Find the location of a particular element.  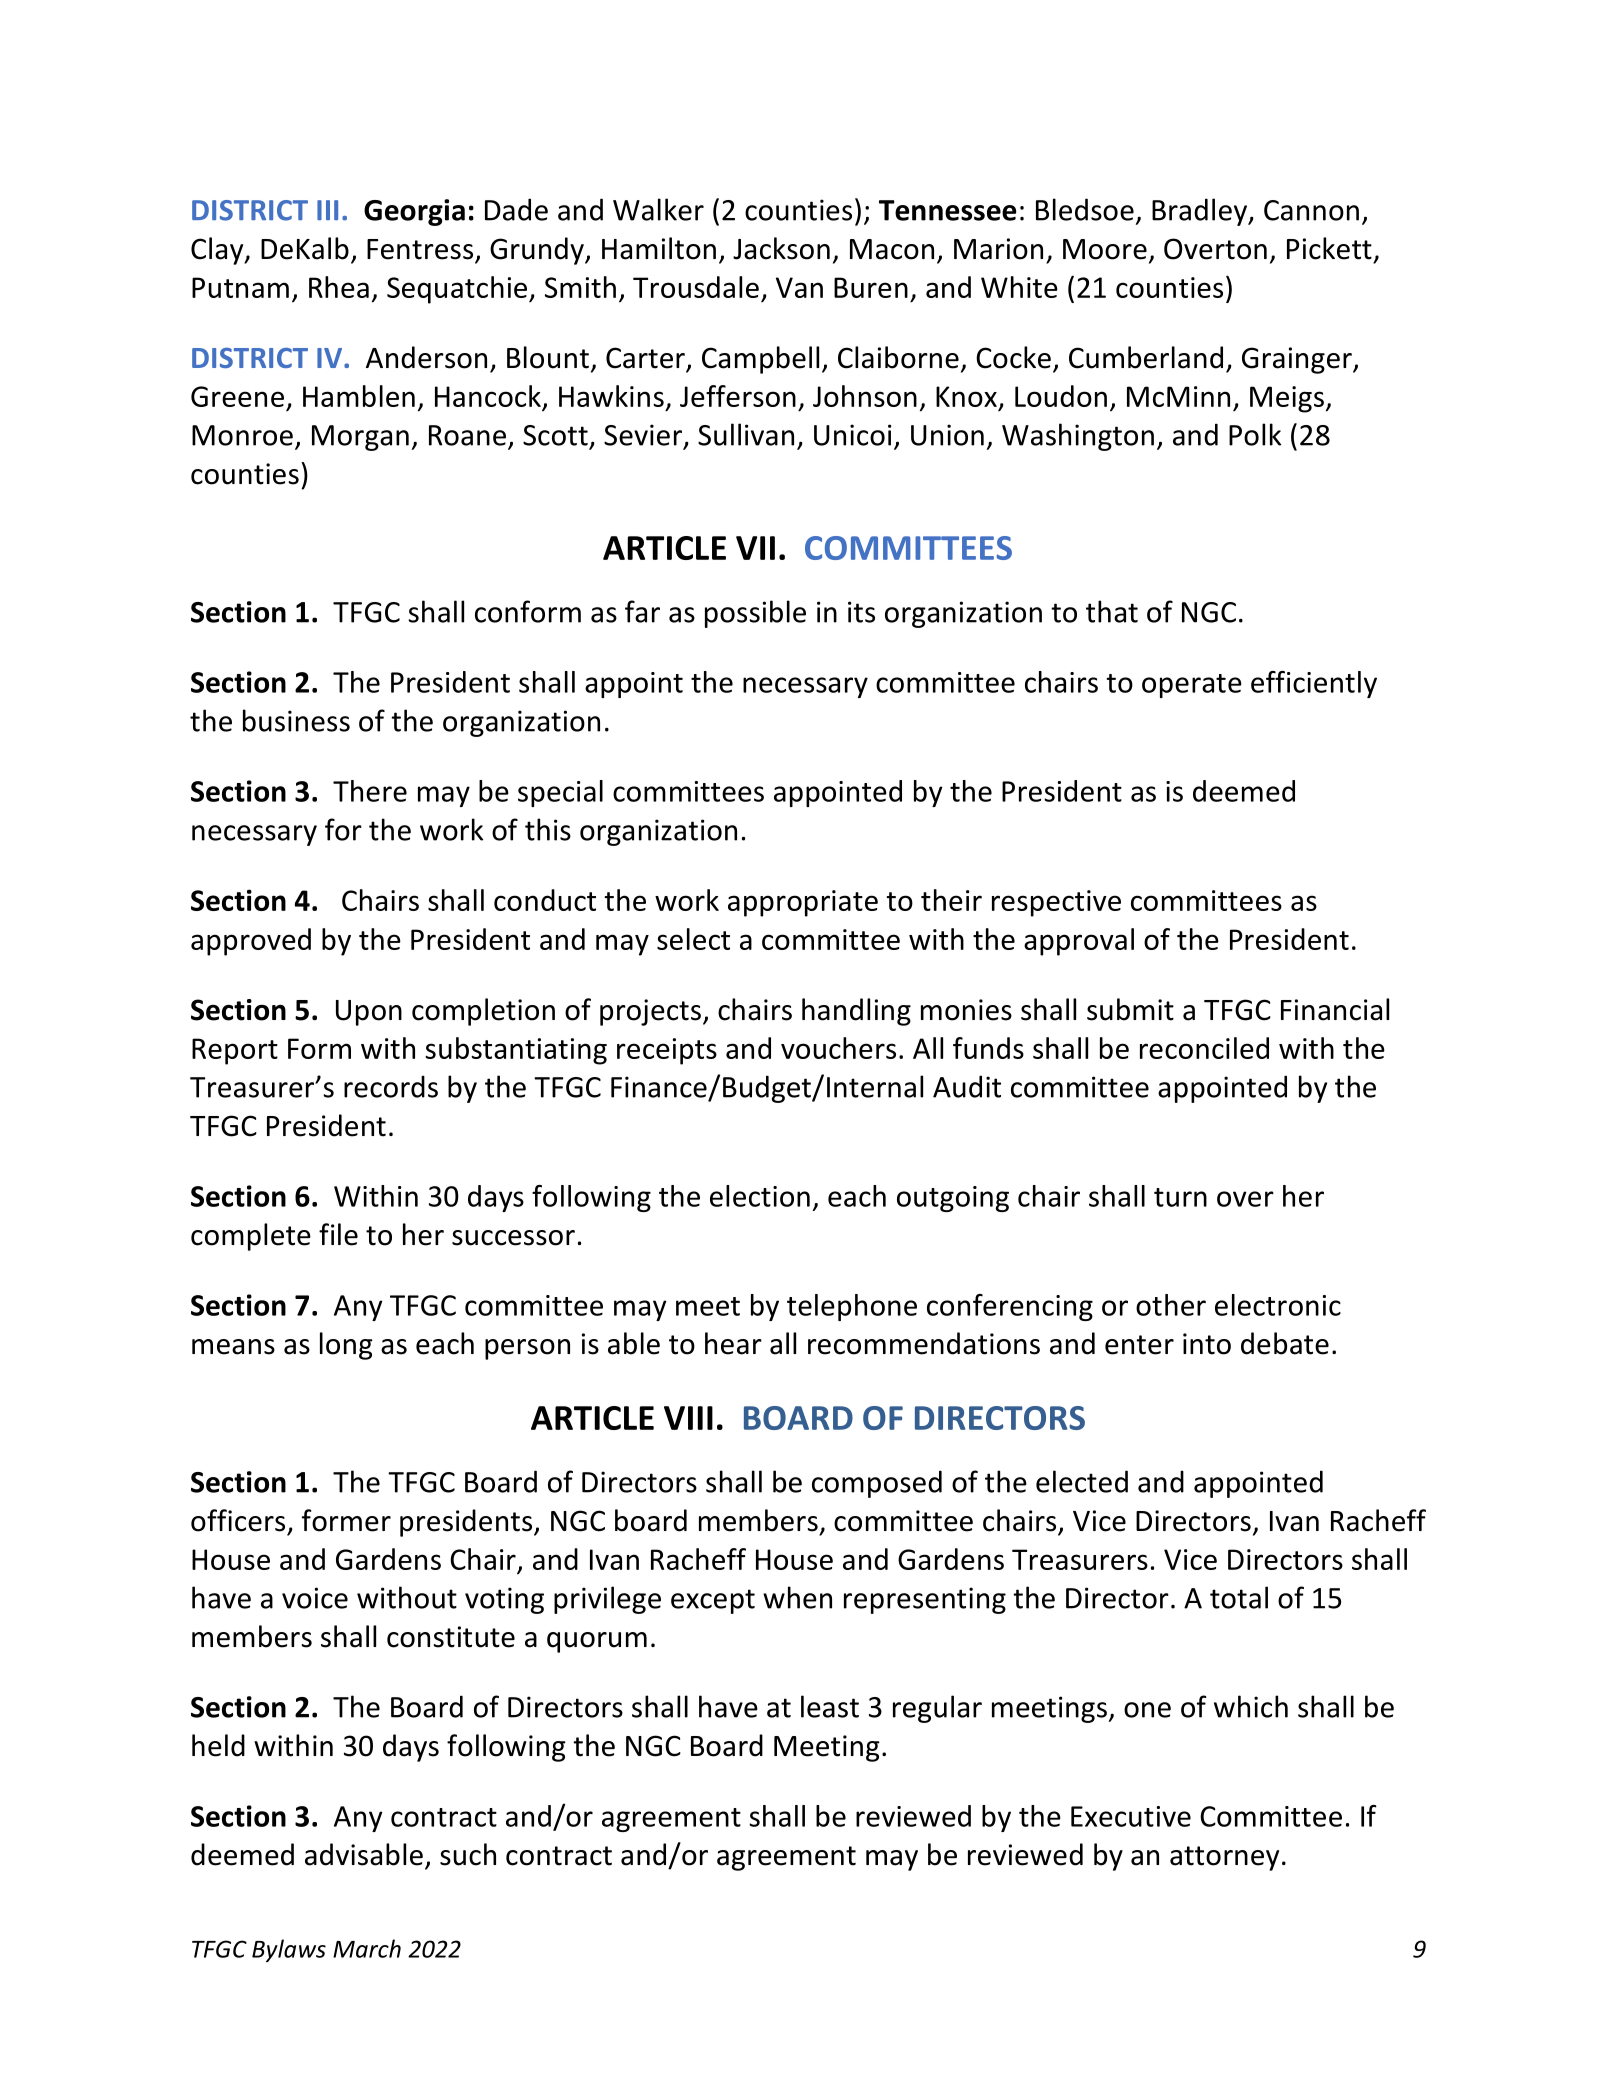

attorney is located at coordinates (1224, 1858).
